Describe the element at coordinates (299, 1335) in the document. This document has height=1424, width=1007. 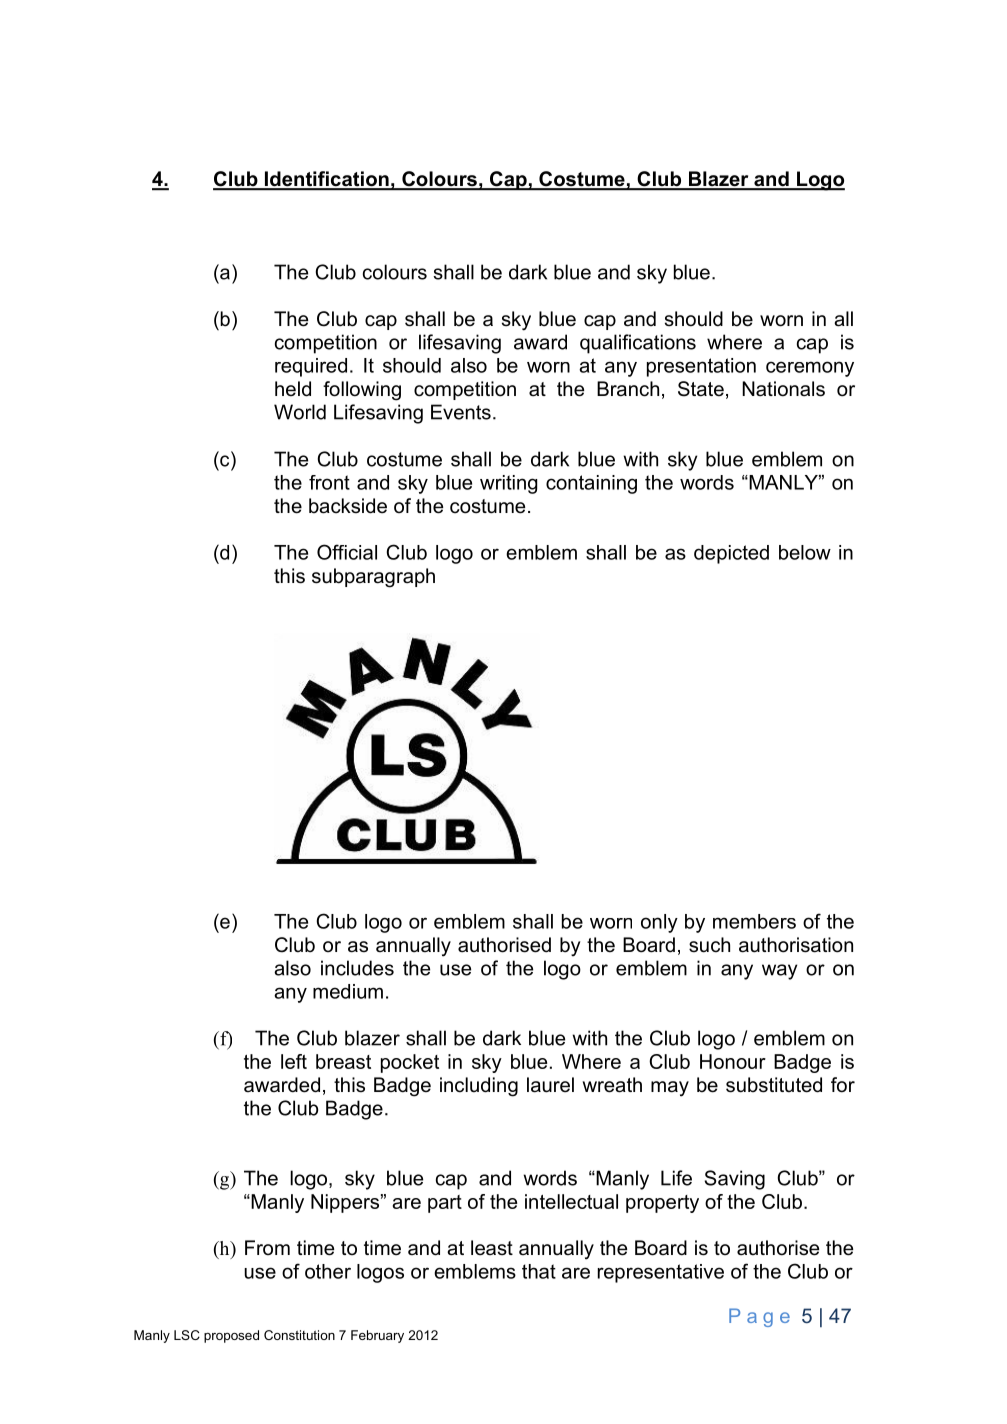
I see `Constitution` at that location.
